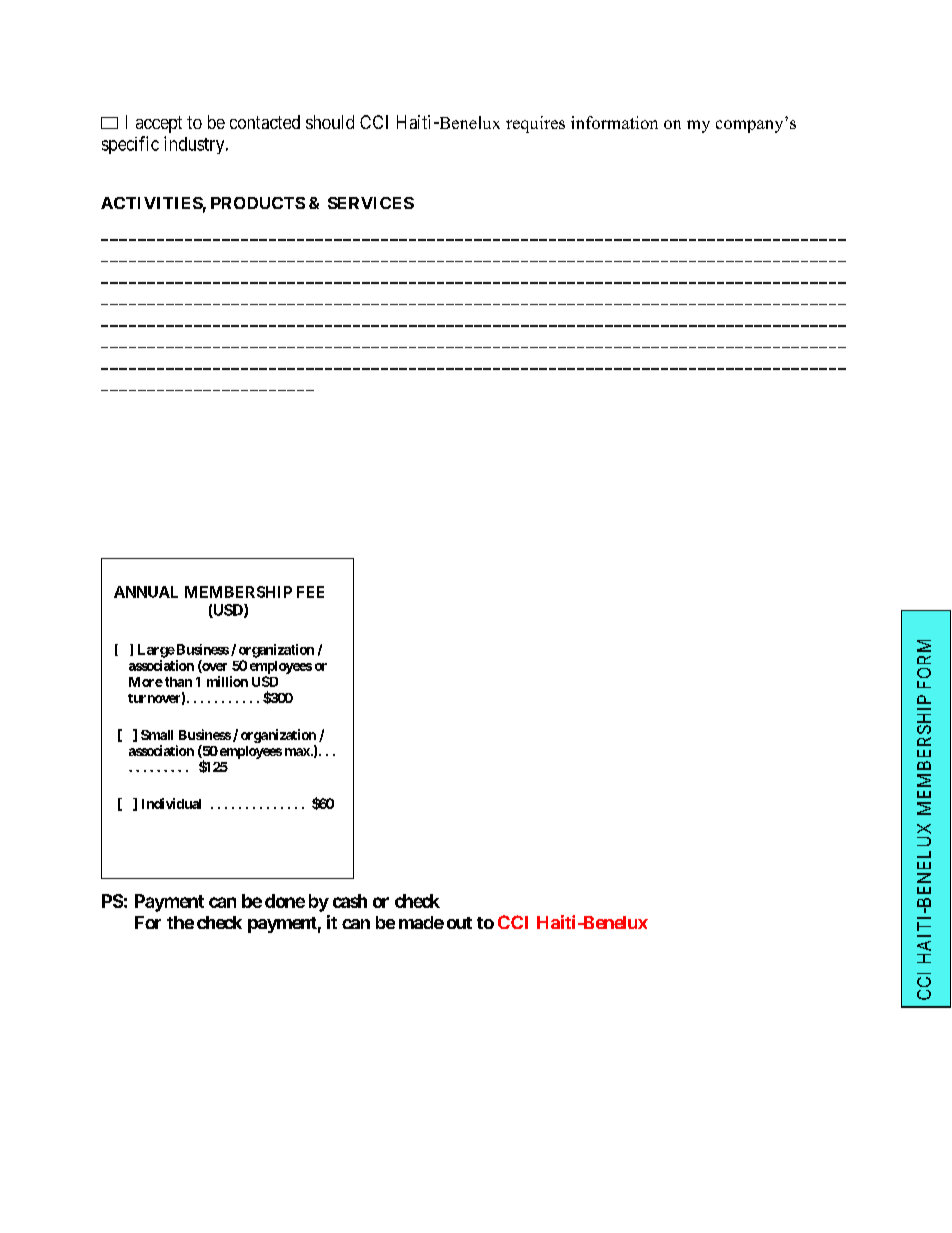  Describe the element at coordinates (350, 901) in the image. I see `cash` at that location.
